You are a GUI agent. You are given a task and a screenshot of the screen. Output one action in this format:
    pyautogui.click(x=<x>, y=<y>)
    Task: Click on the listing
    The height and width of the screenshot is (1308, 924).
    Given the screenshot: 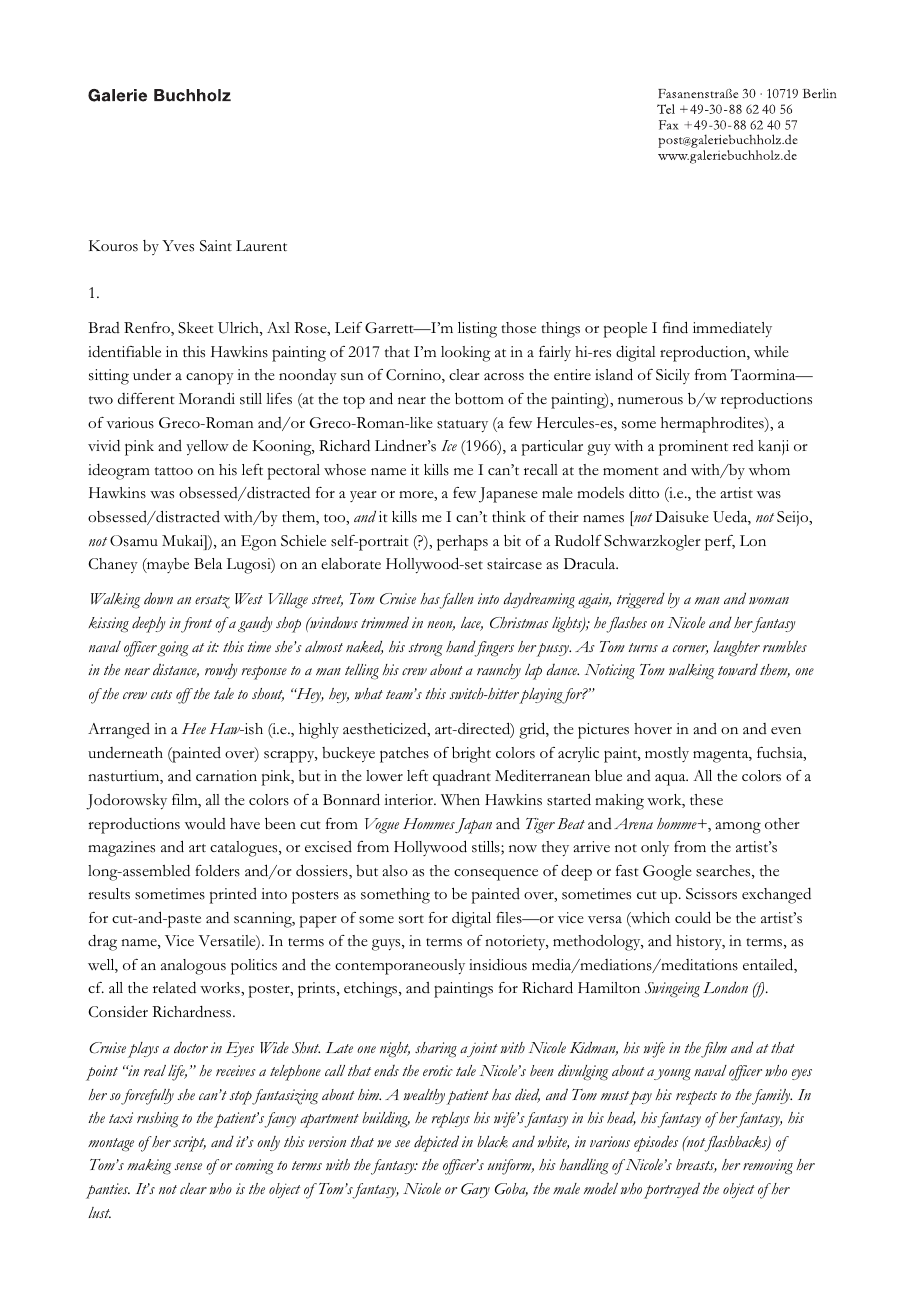 What is the action you would take?
    pyautogui.click(x=477, y=330)
